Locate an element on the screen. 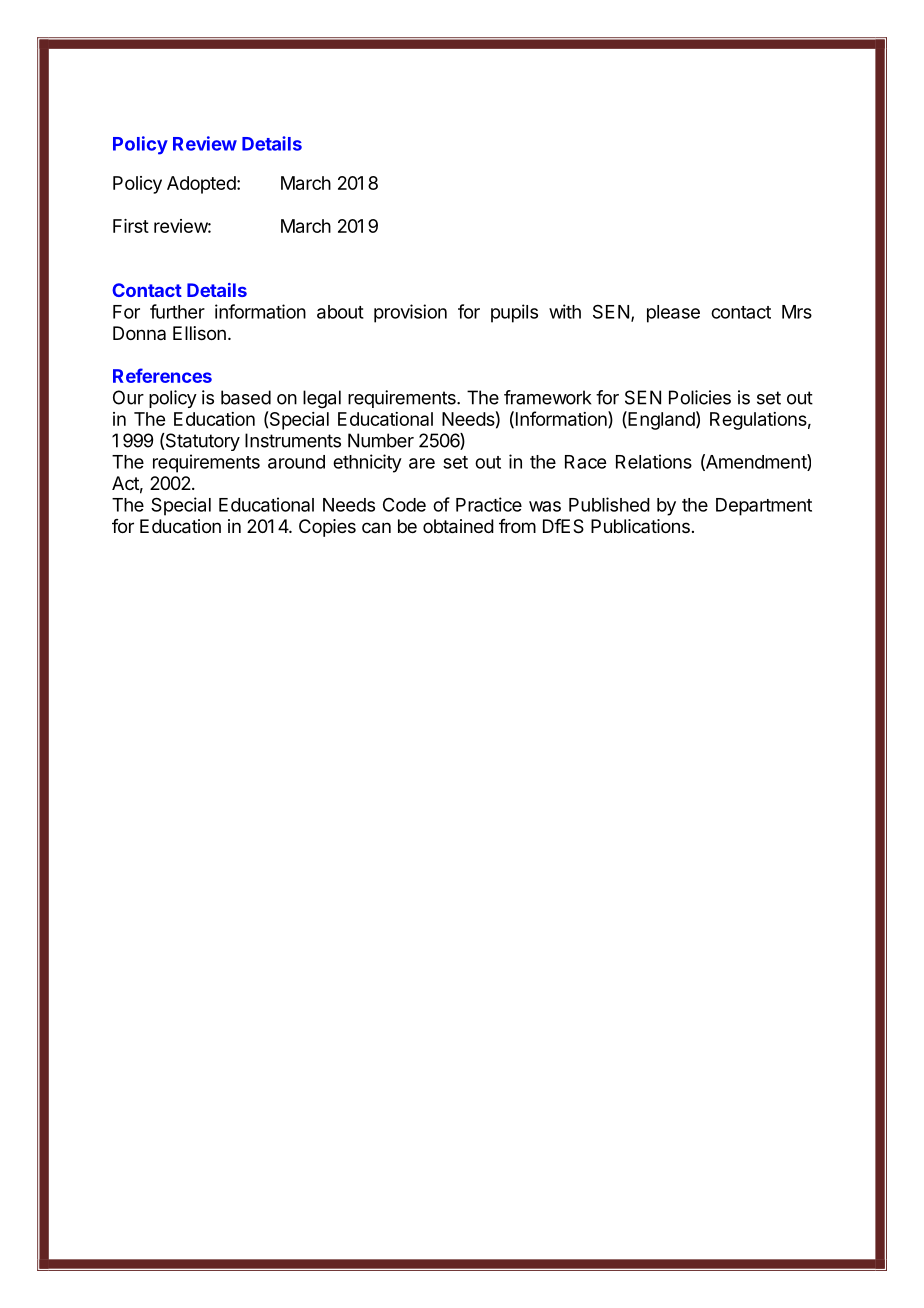  Adopted is located at coordinates (201, 185).
